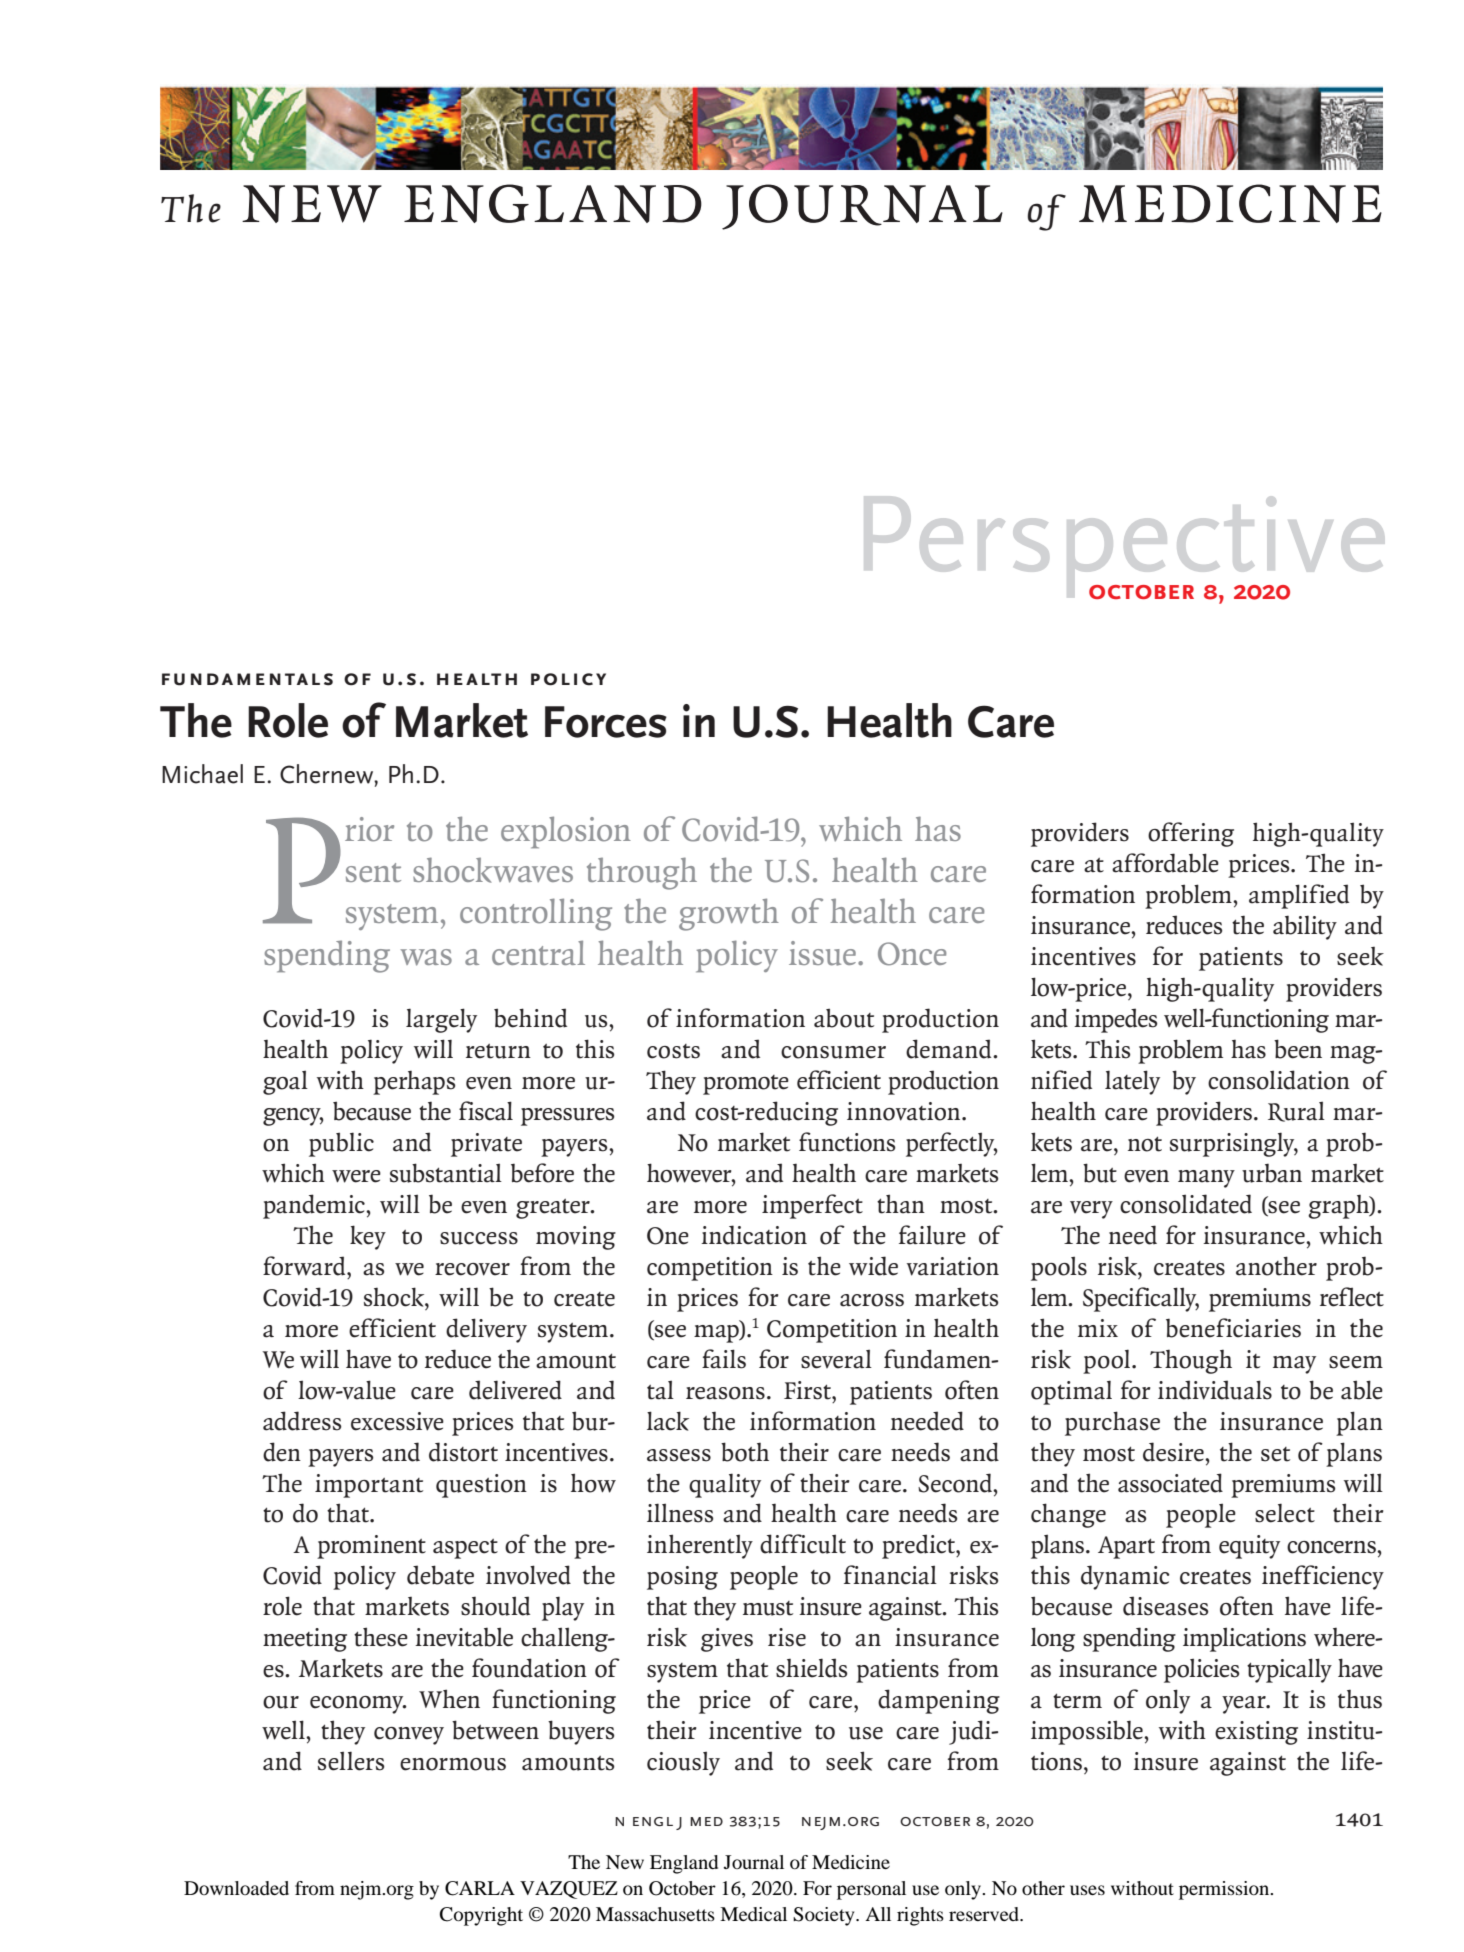 The width and height of the document is (1464, 1952). I want to click on through, so click(642, 873).
